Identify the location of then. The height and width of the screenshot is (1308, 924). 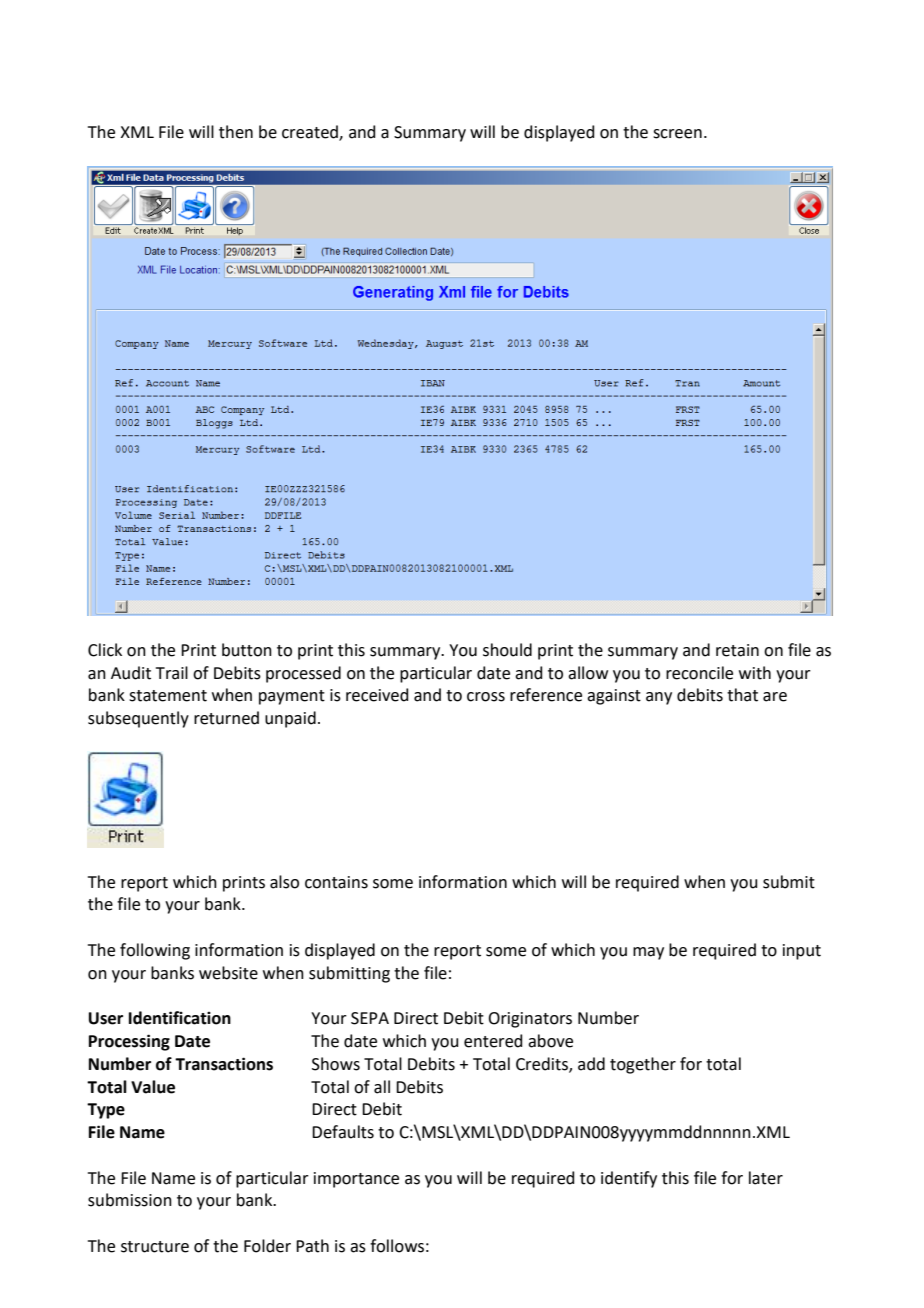
(236, 132).
